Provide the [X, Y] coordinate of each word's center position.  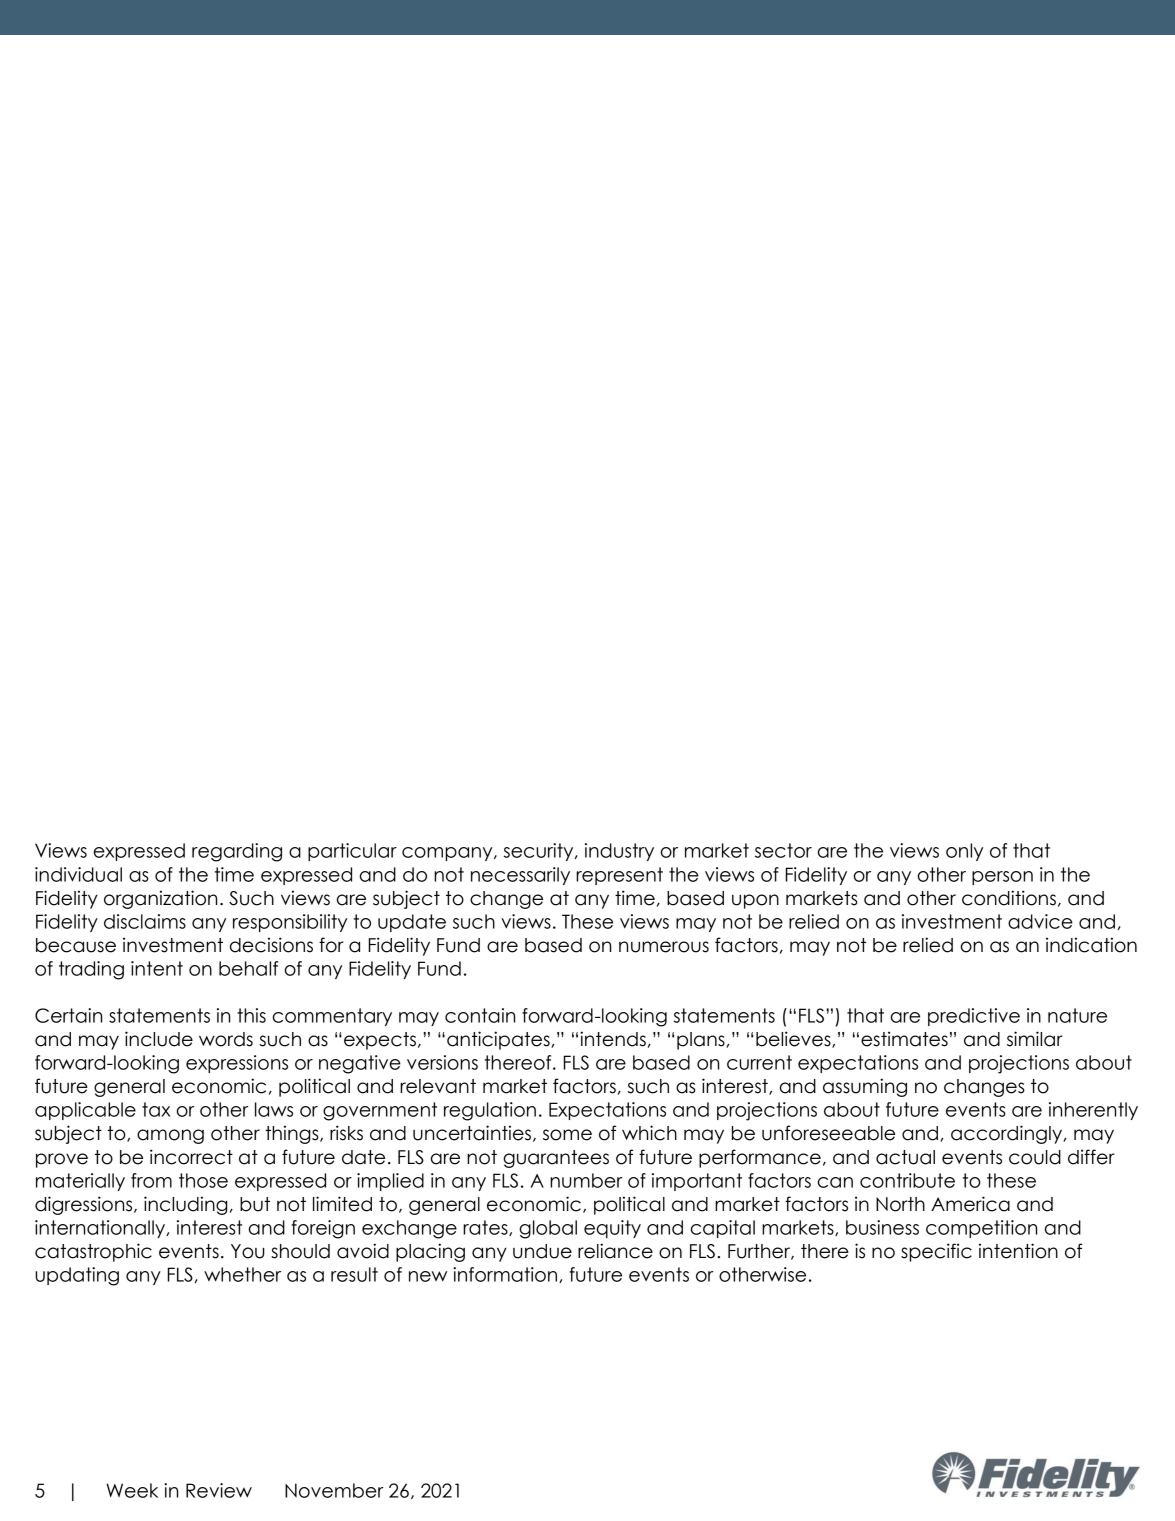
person [1002, 878]
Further [760, 1252]
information [506, 1275]
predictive [974, 1017]
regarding [237, 852]
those [203, 1180]
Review [219, 1490]
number [586, 1180]
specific [936, 1252]
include [159, 1039]
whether [242, 1274]
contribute [907, 1180]
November [334, 1490]
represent [619, 876]
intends [613, 1039]
